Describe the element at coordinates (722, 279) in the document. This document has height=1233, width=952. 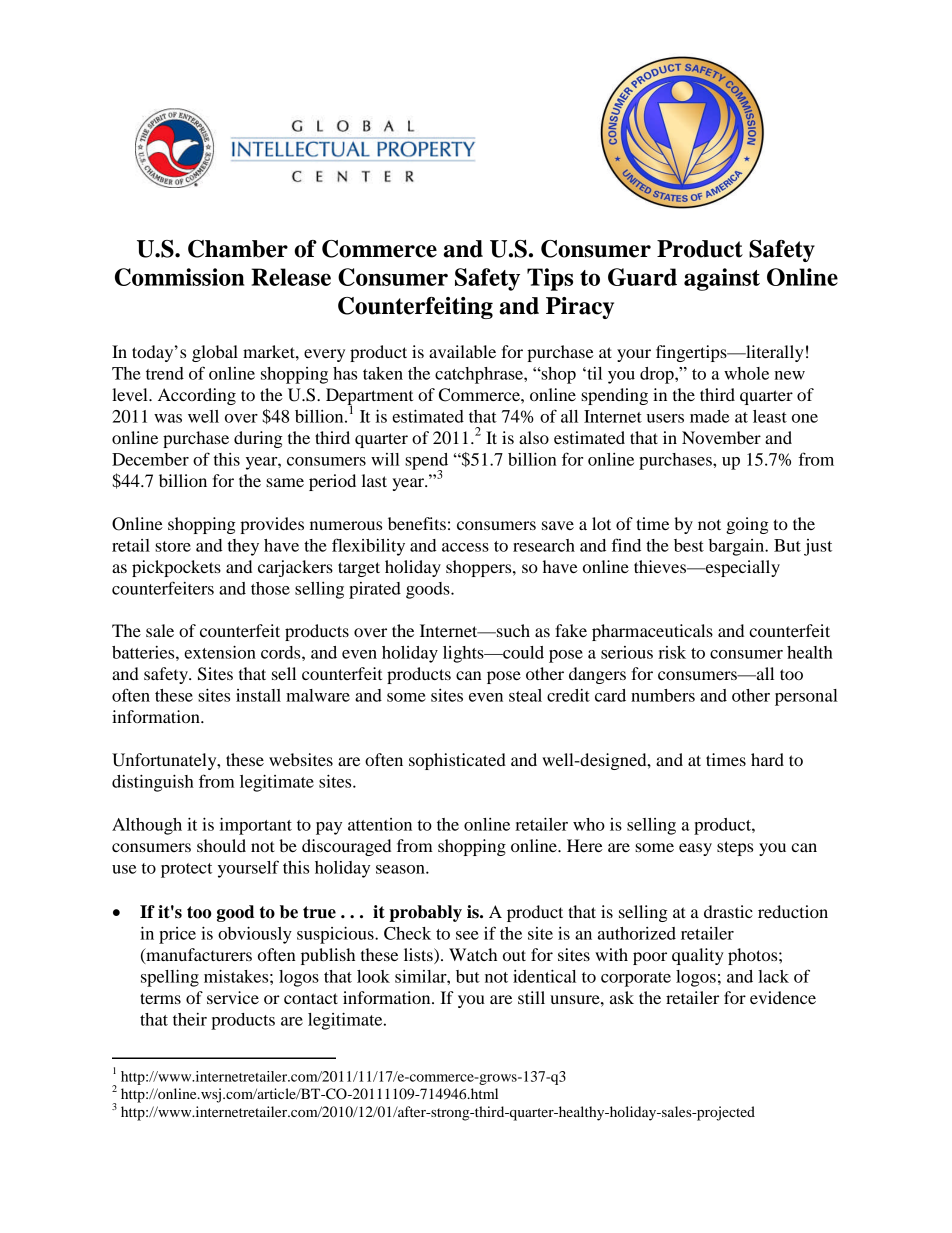
I see `against` at that location.
